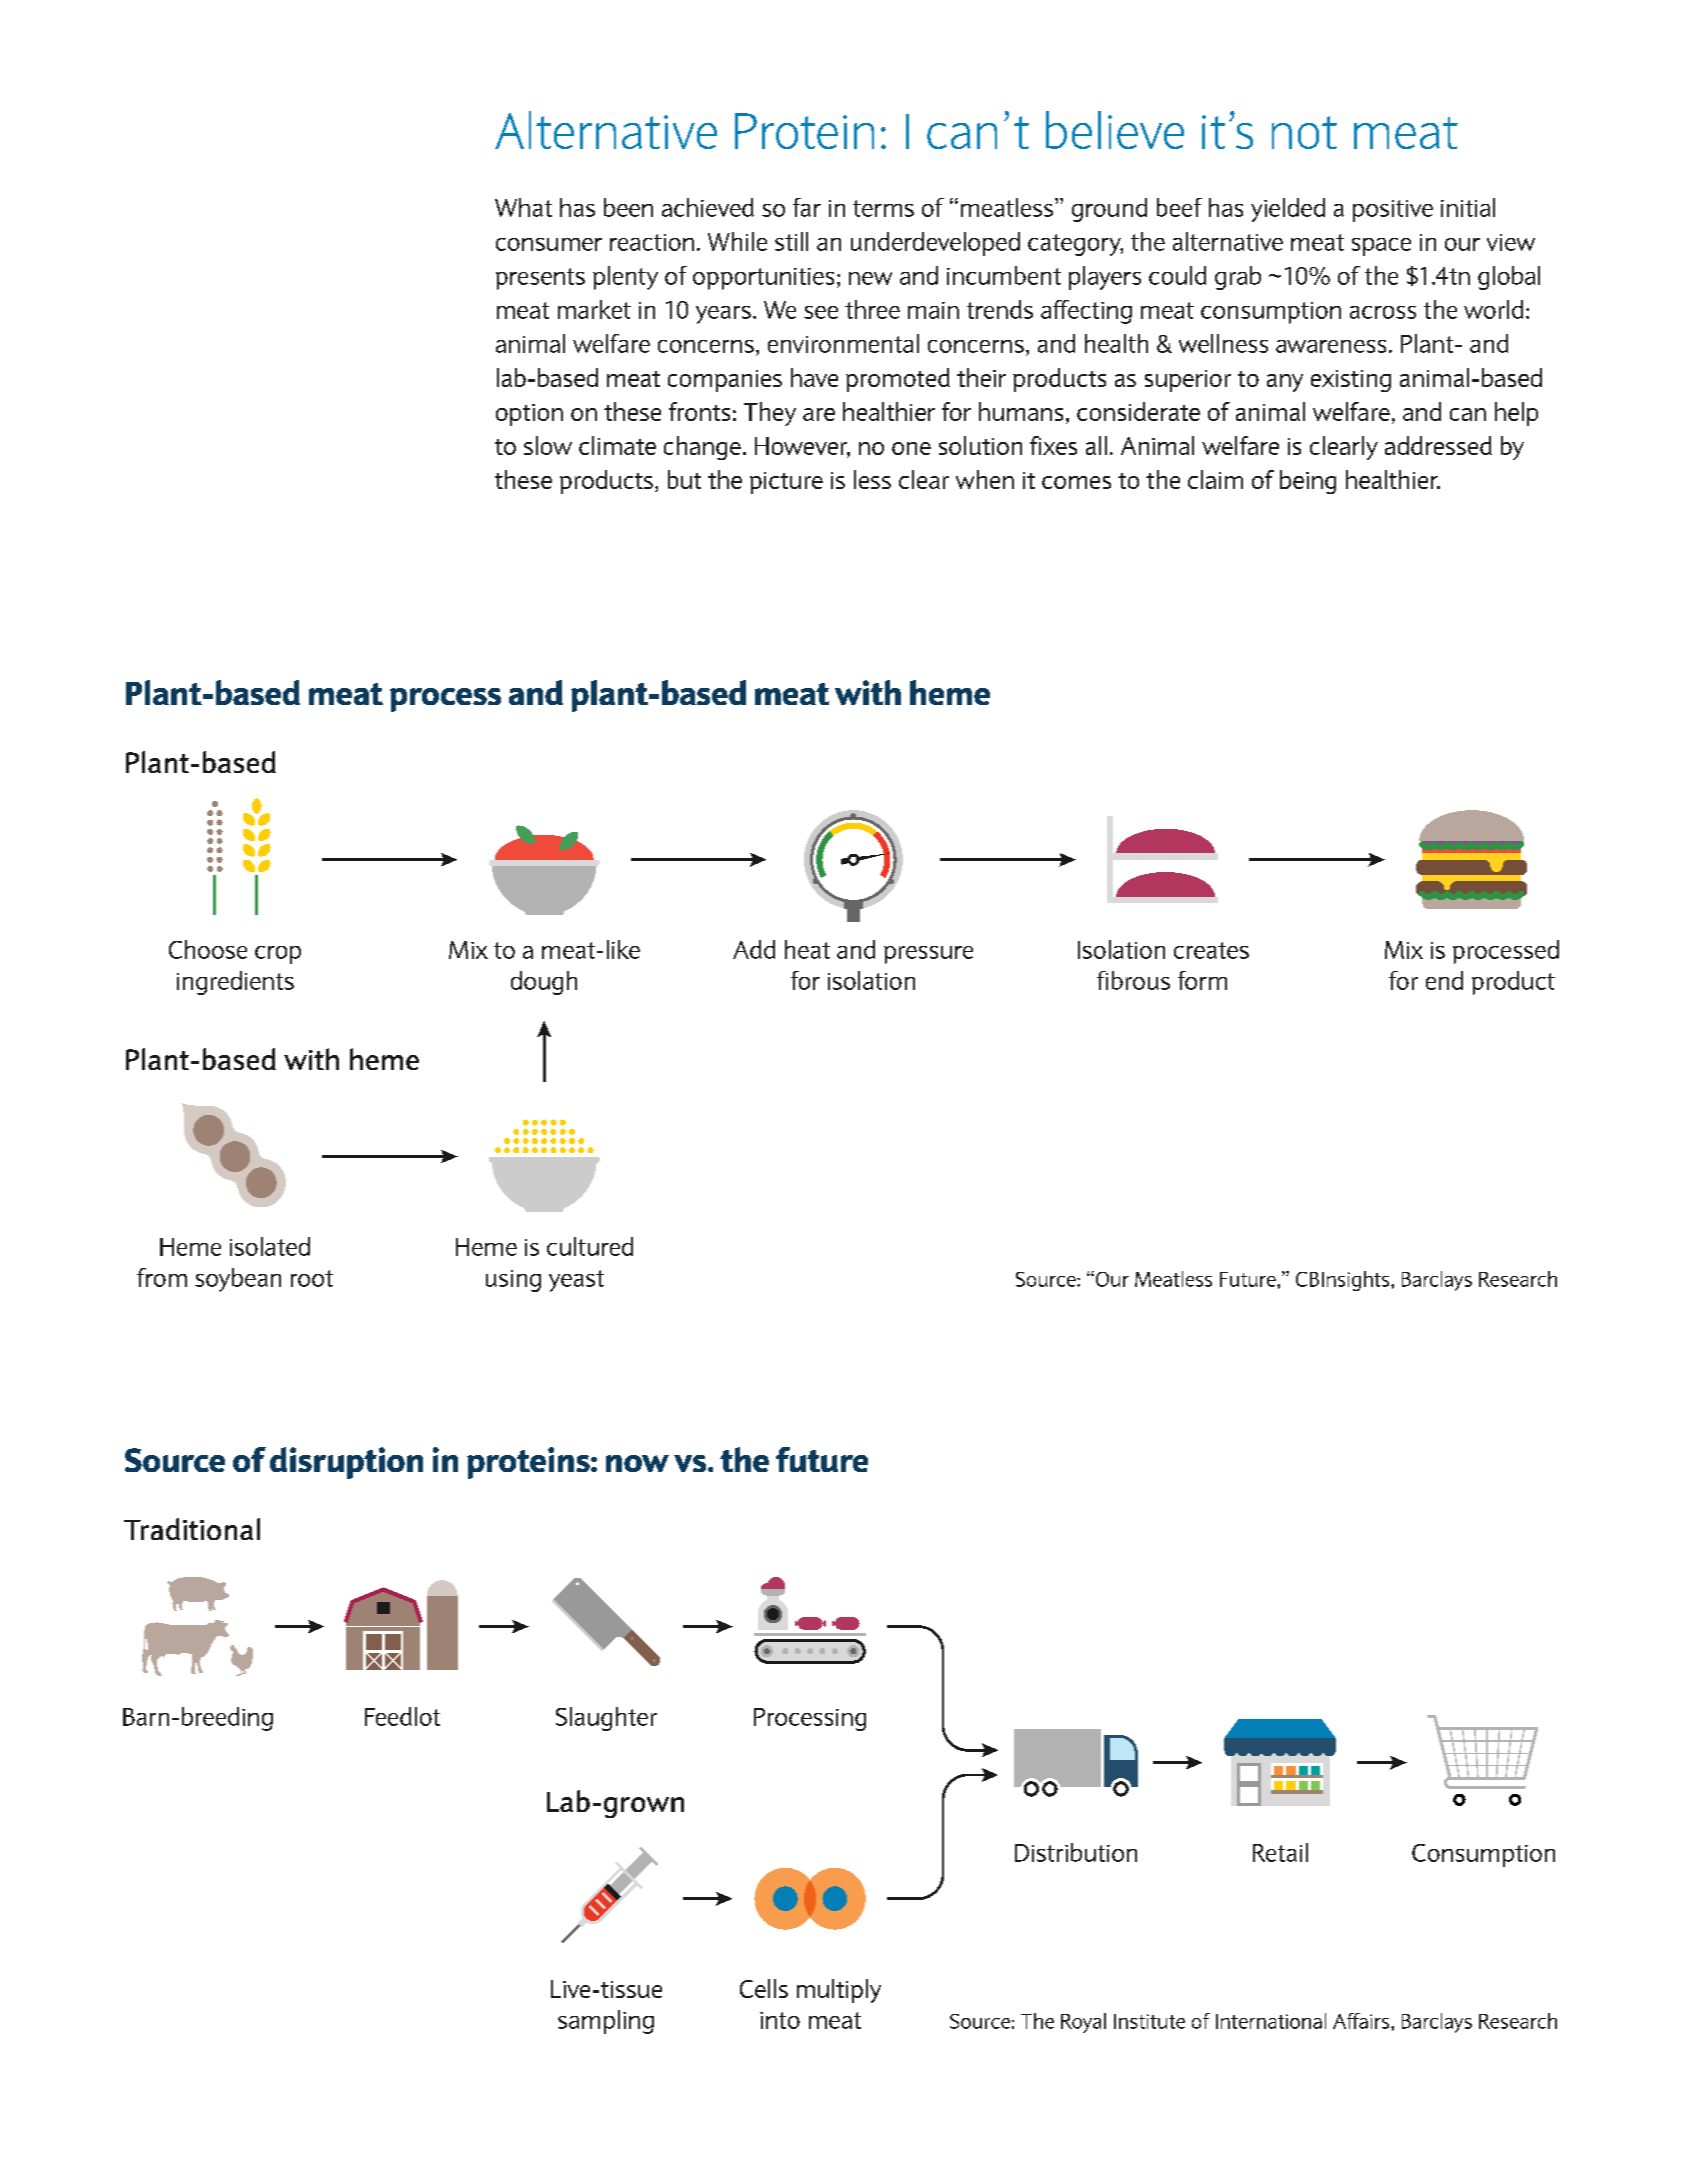  Describe the element at coordinates (278, 955) in the page. I see `crop` at that location.
